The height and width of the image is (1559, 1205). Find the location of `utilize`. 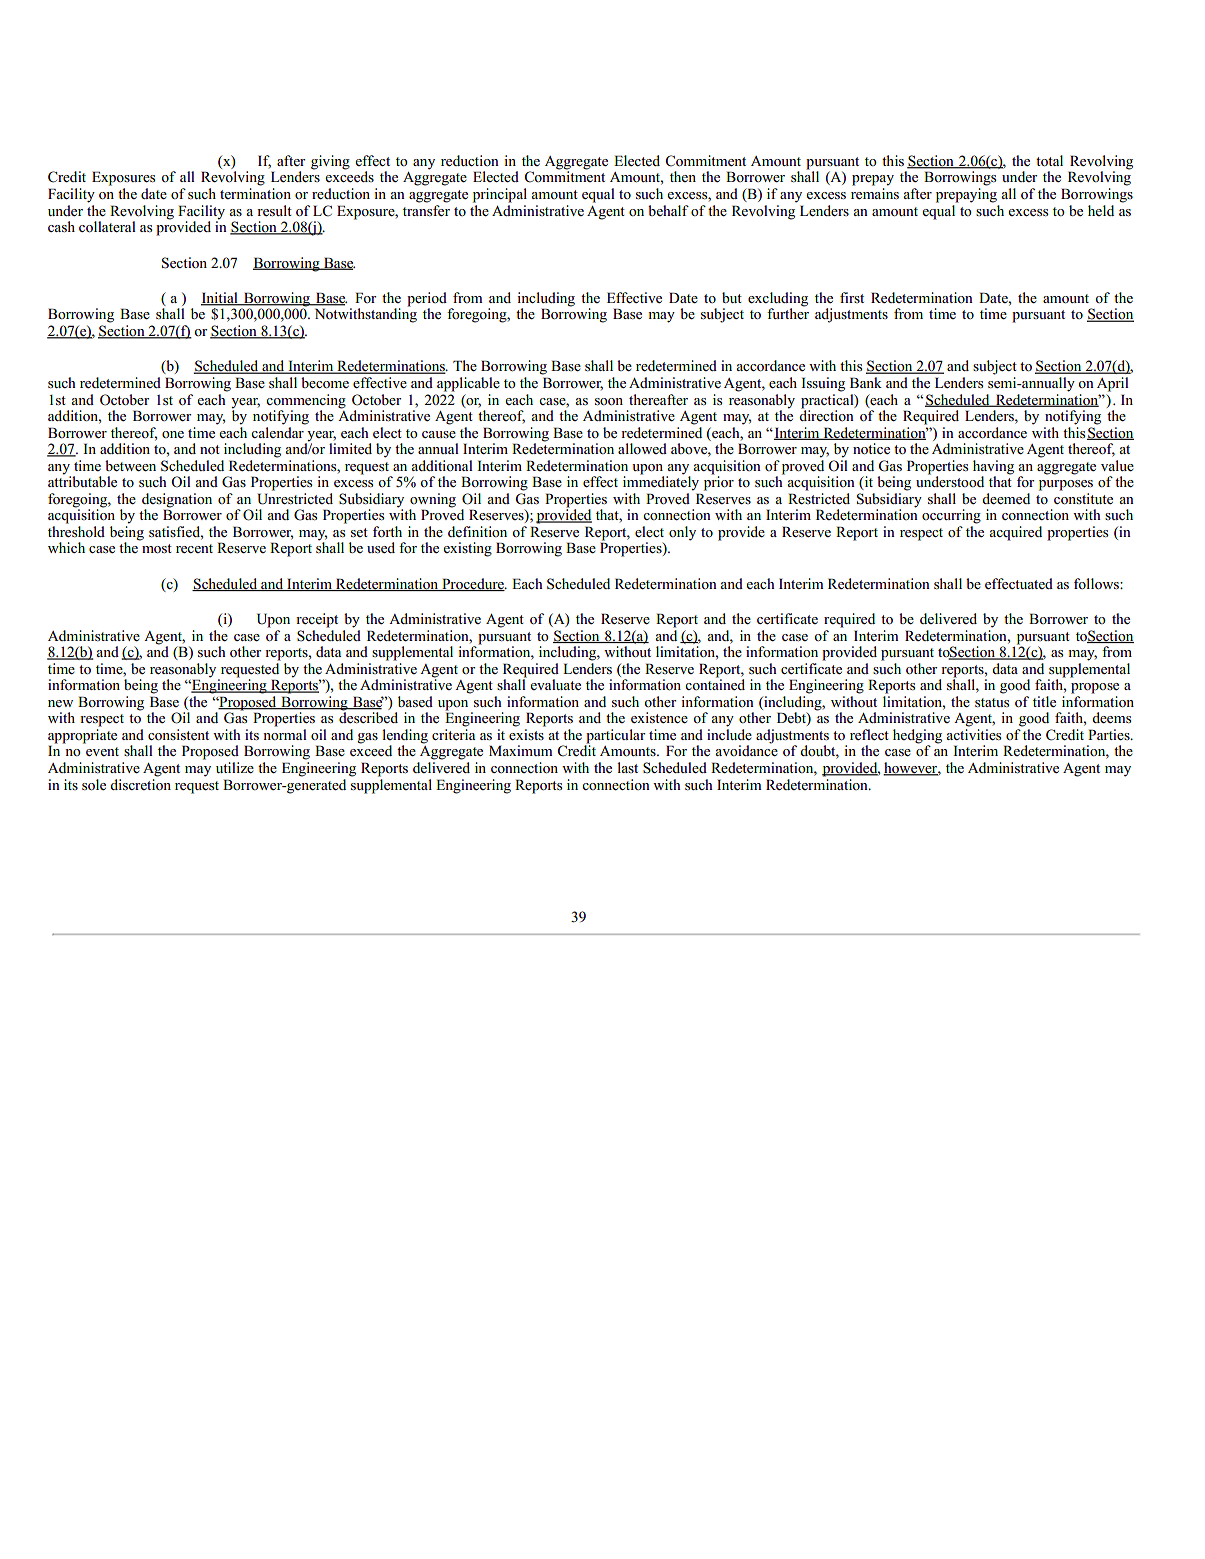

utilize is located at coordinates (235, 767).
